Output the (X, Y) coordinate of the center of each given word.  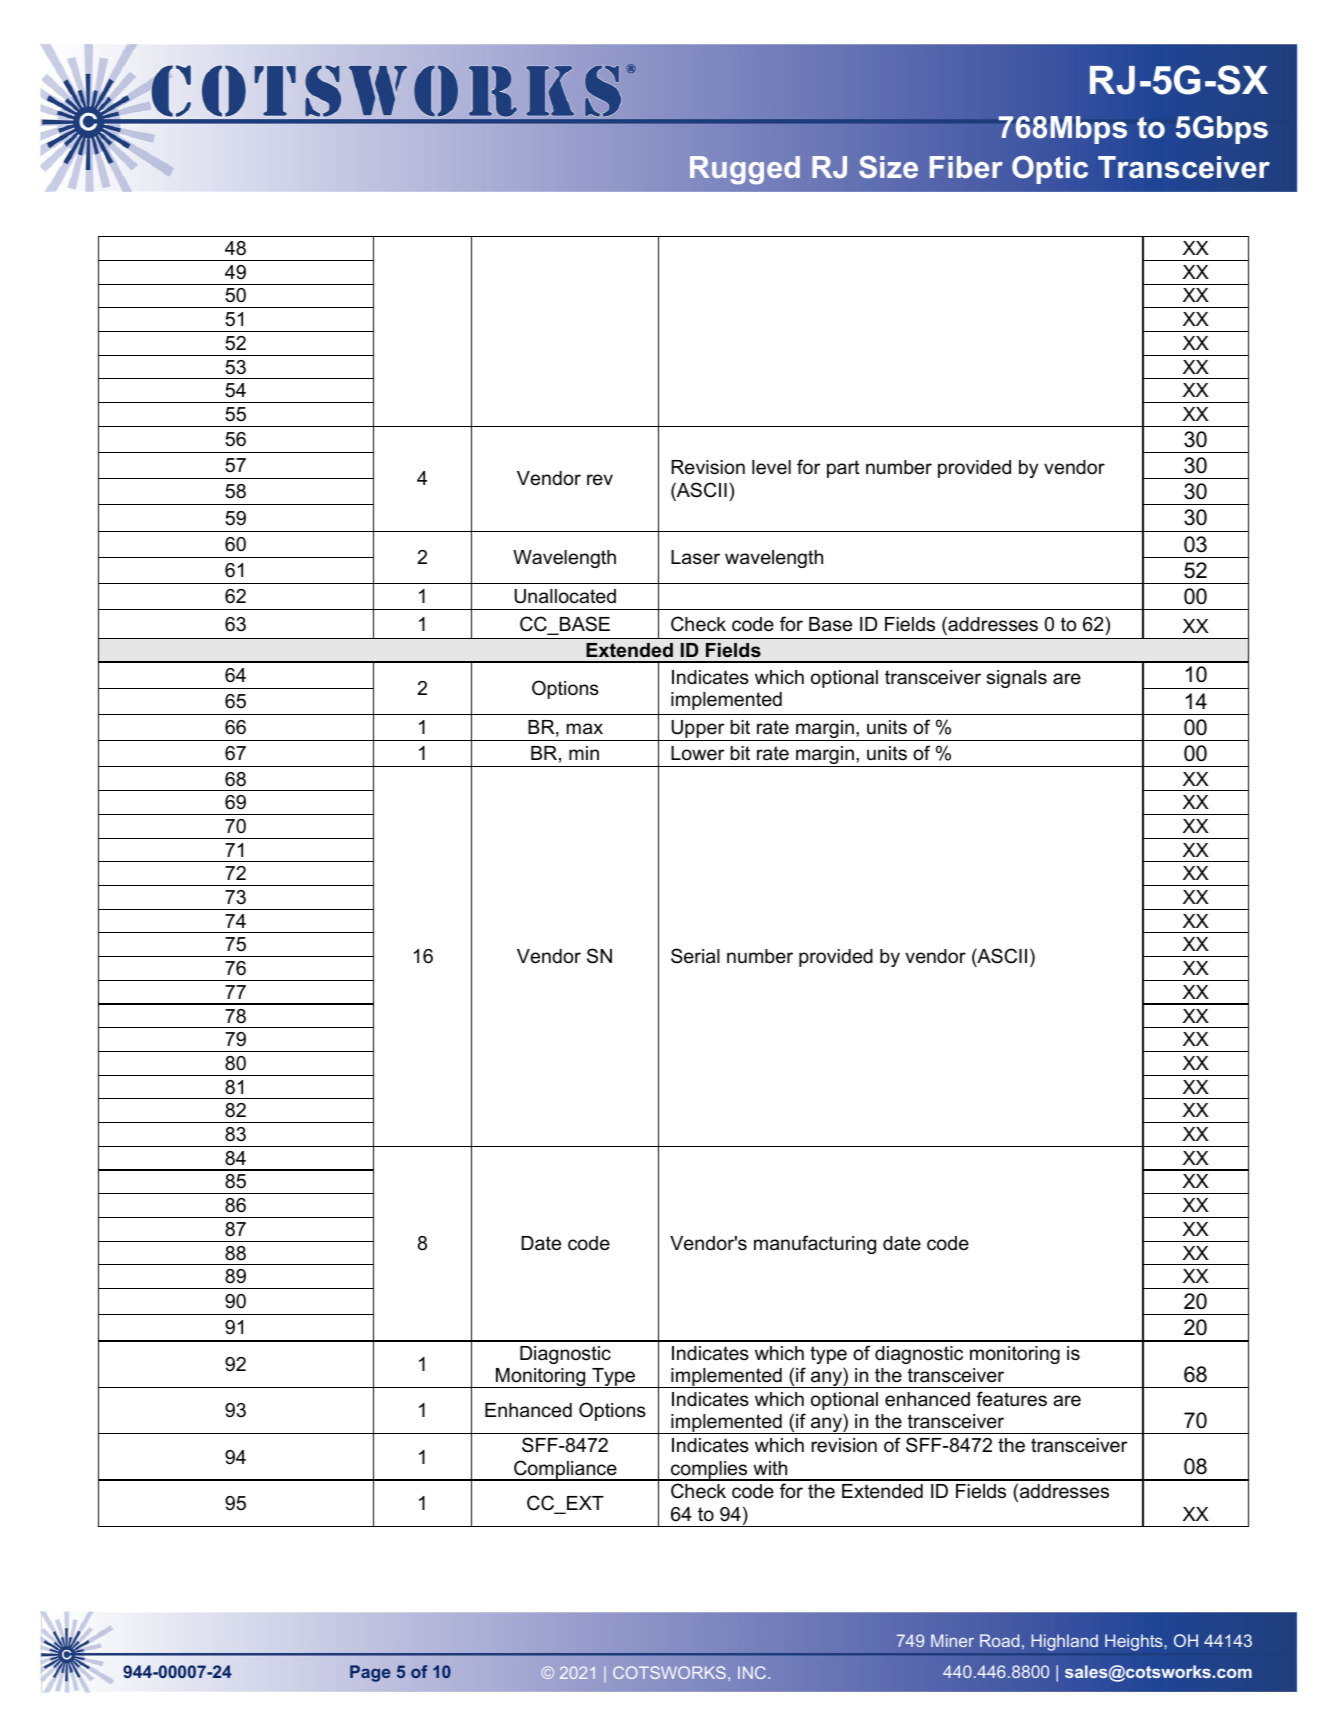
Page (370, 1673)
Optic (1050, 170)
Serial (695, 956)
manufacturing (815, 1244)
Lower (697, 753)
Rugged (745, 170)
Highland (1064, 1642)
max (584, 729)
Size (888, 167)
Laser (695, 557)
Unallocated (565, 596)
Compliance (565, 1470)
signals (1016, 679)
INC (753, 1672)
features (1011, 1399)
